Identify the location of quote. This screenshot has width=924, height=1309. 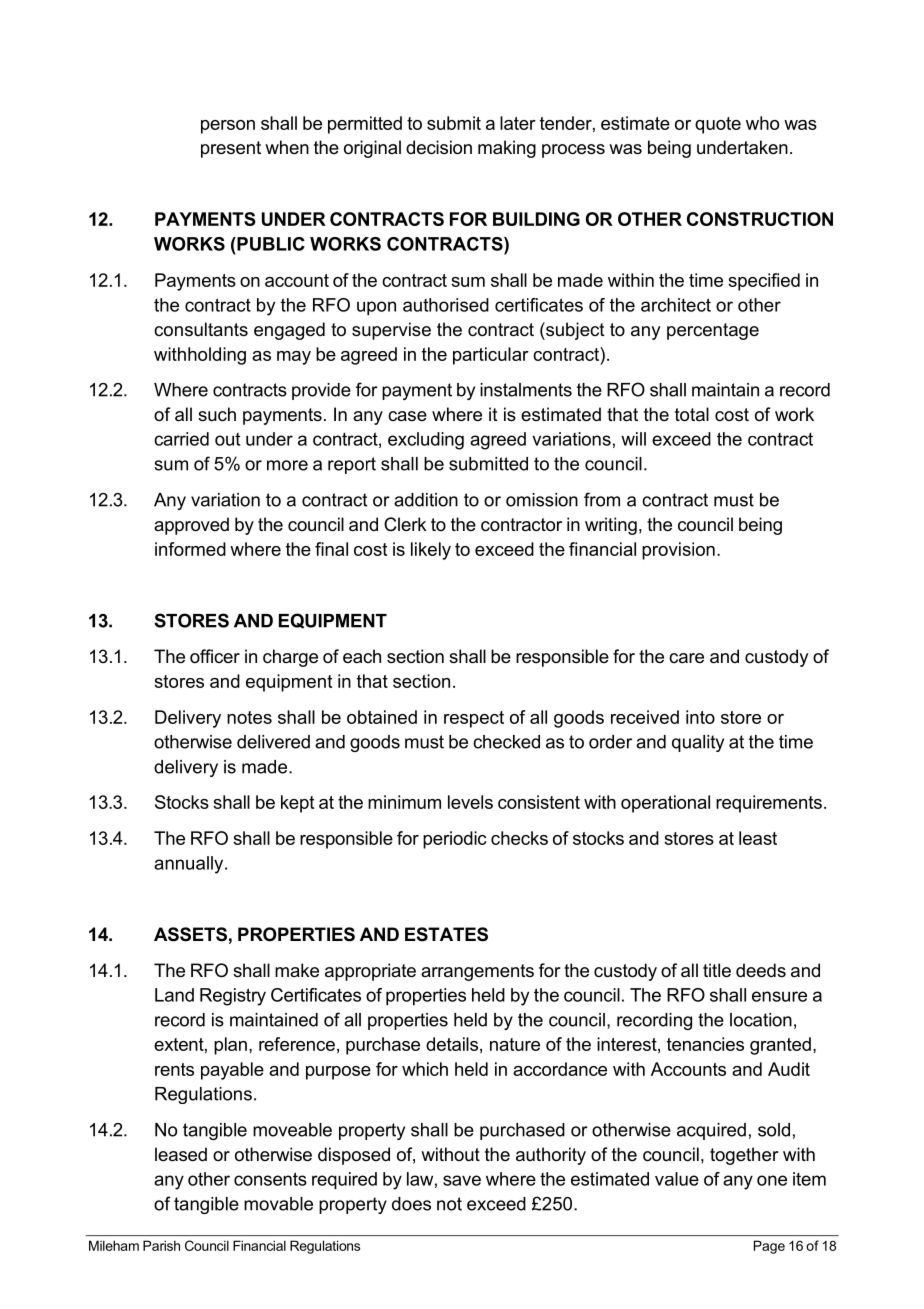
(718, 125).
